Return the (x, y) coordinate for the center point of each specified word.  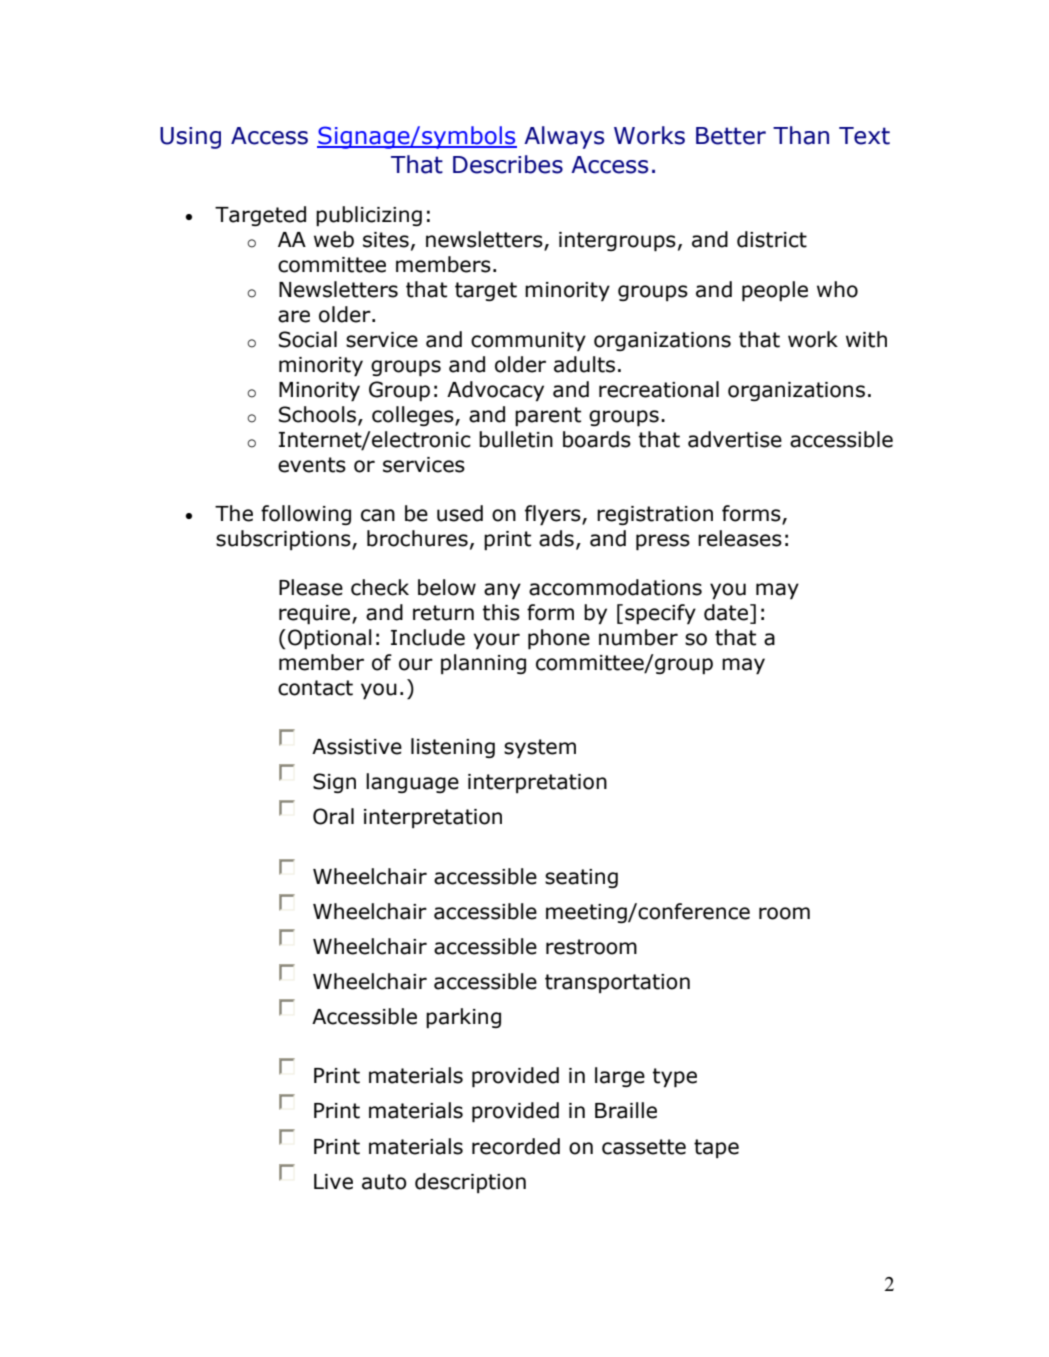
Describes (508, 164)
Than (801, 135)
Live (333, 1182)
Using (190, 138)
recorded (516, 1146)
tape (716, 1148)
